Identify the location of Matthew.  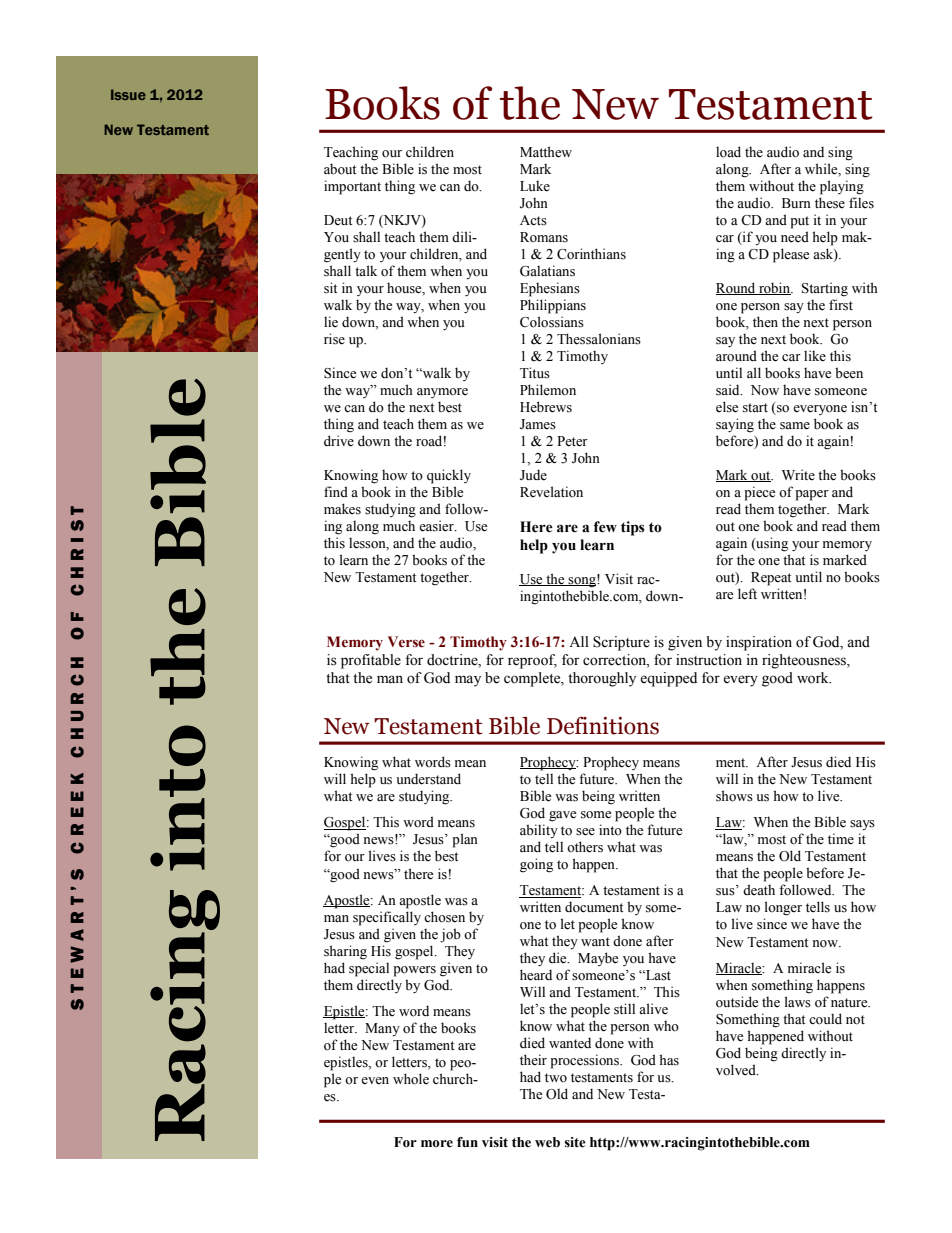
(546, 152).
